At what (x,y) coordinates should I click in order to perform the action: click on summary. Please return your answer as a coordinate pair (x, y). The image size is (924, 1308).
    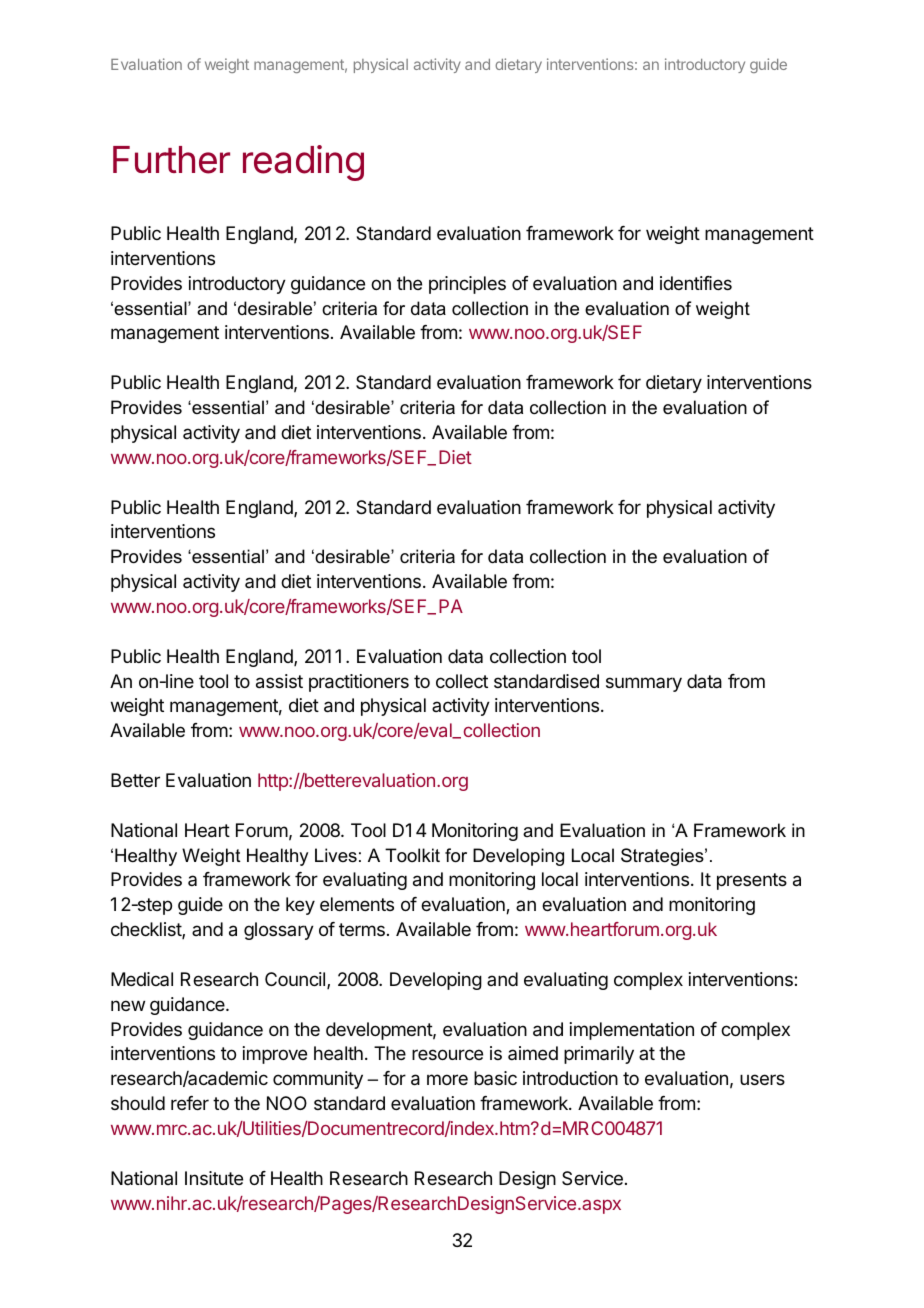
    Looking at the image, I should click on (644, 684).
